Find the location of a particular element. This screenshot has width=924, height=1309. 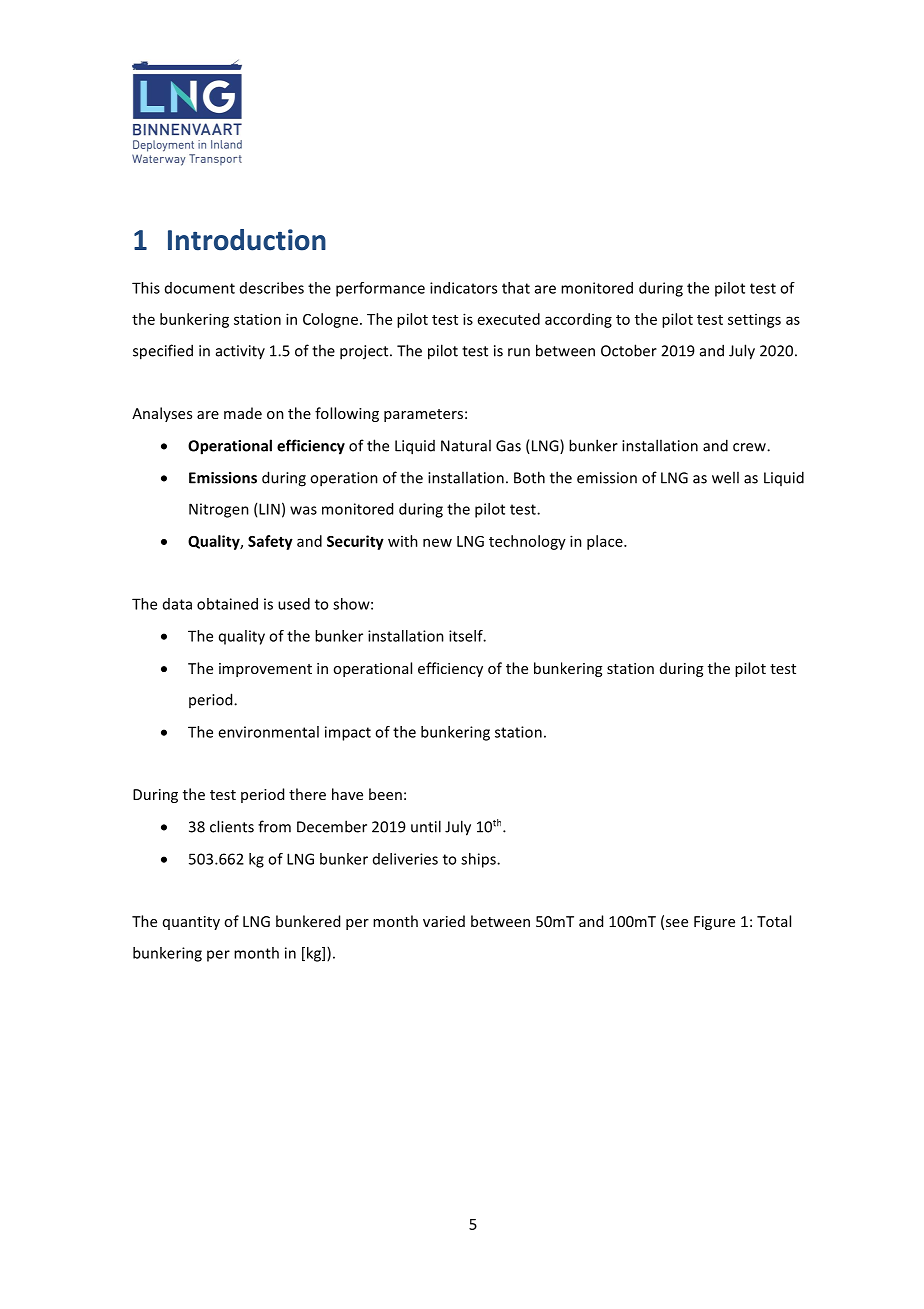

used is located at coordinates (294, 604).
